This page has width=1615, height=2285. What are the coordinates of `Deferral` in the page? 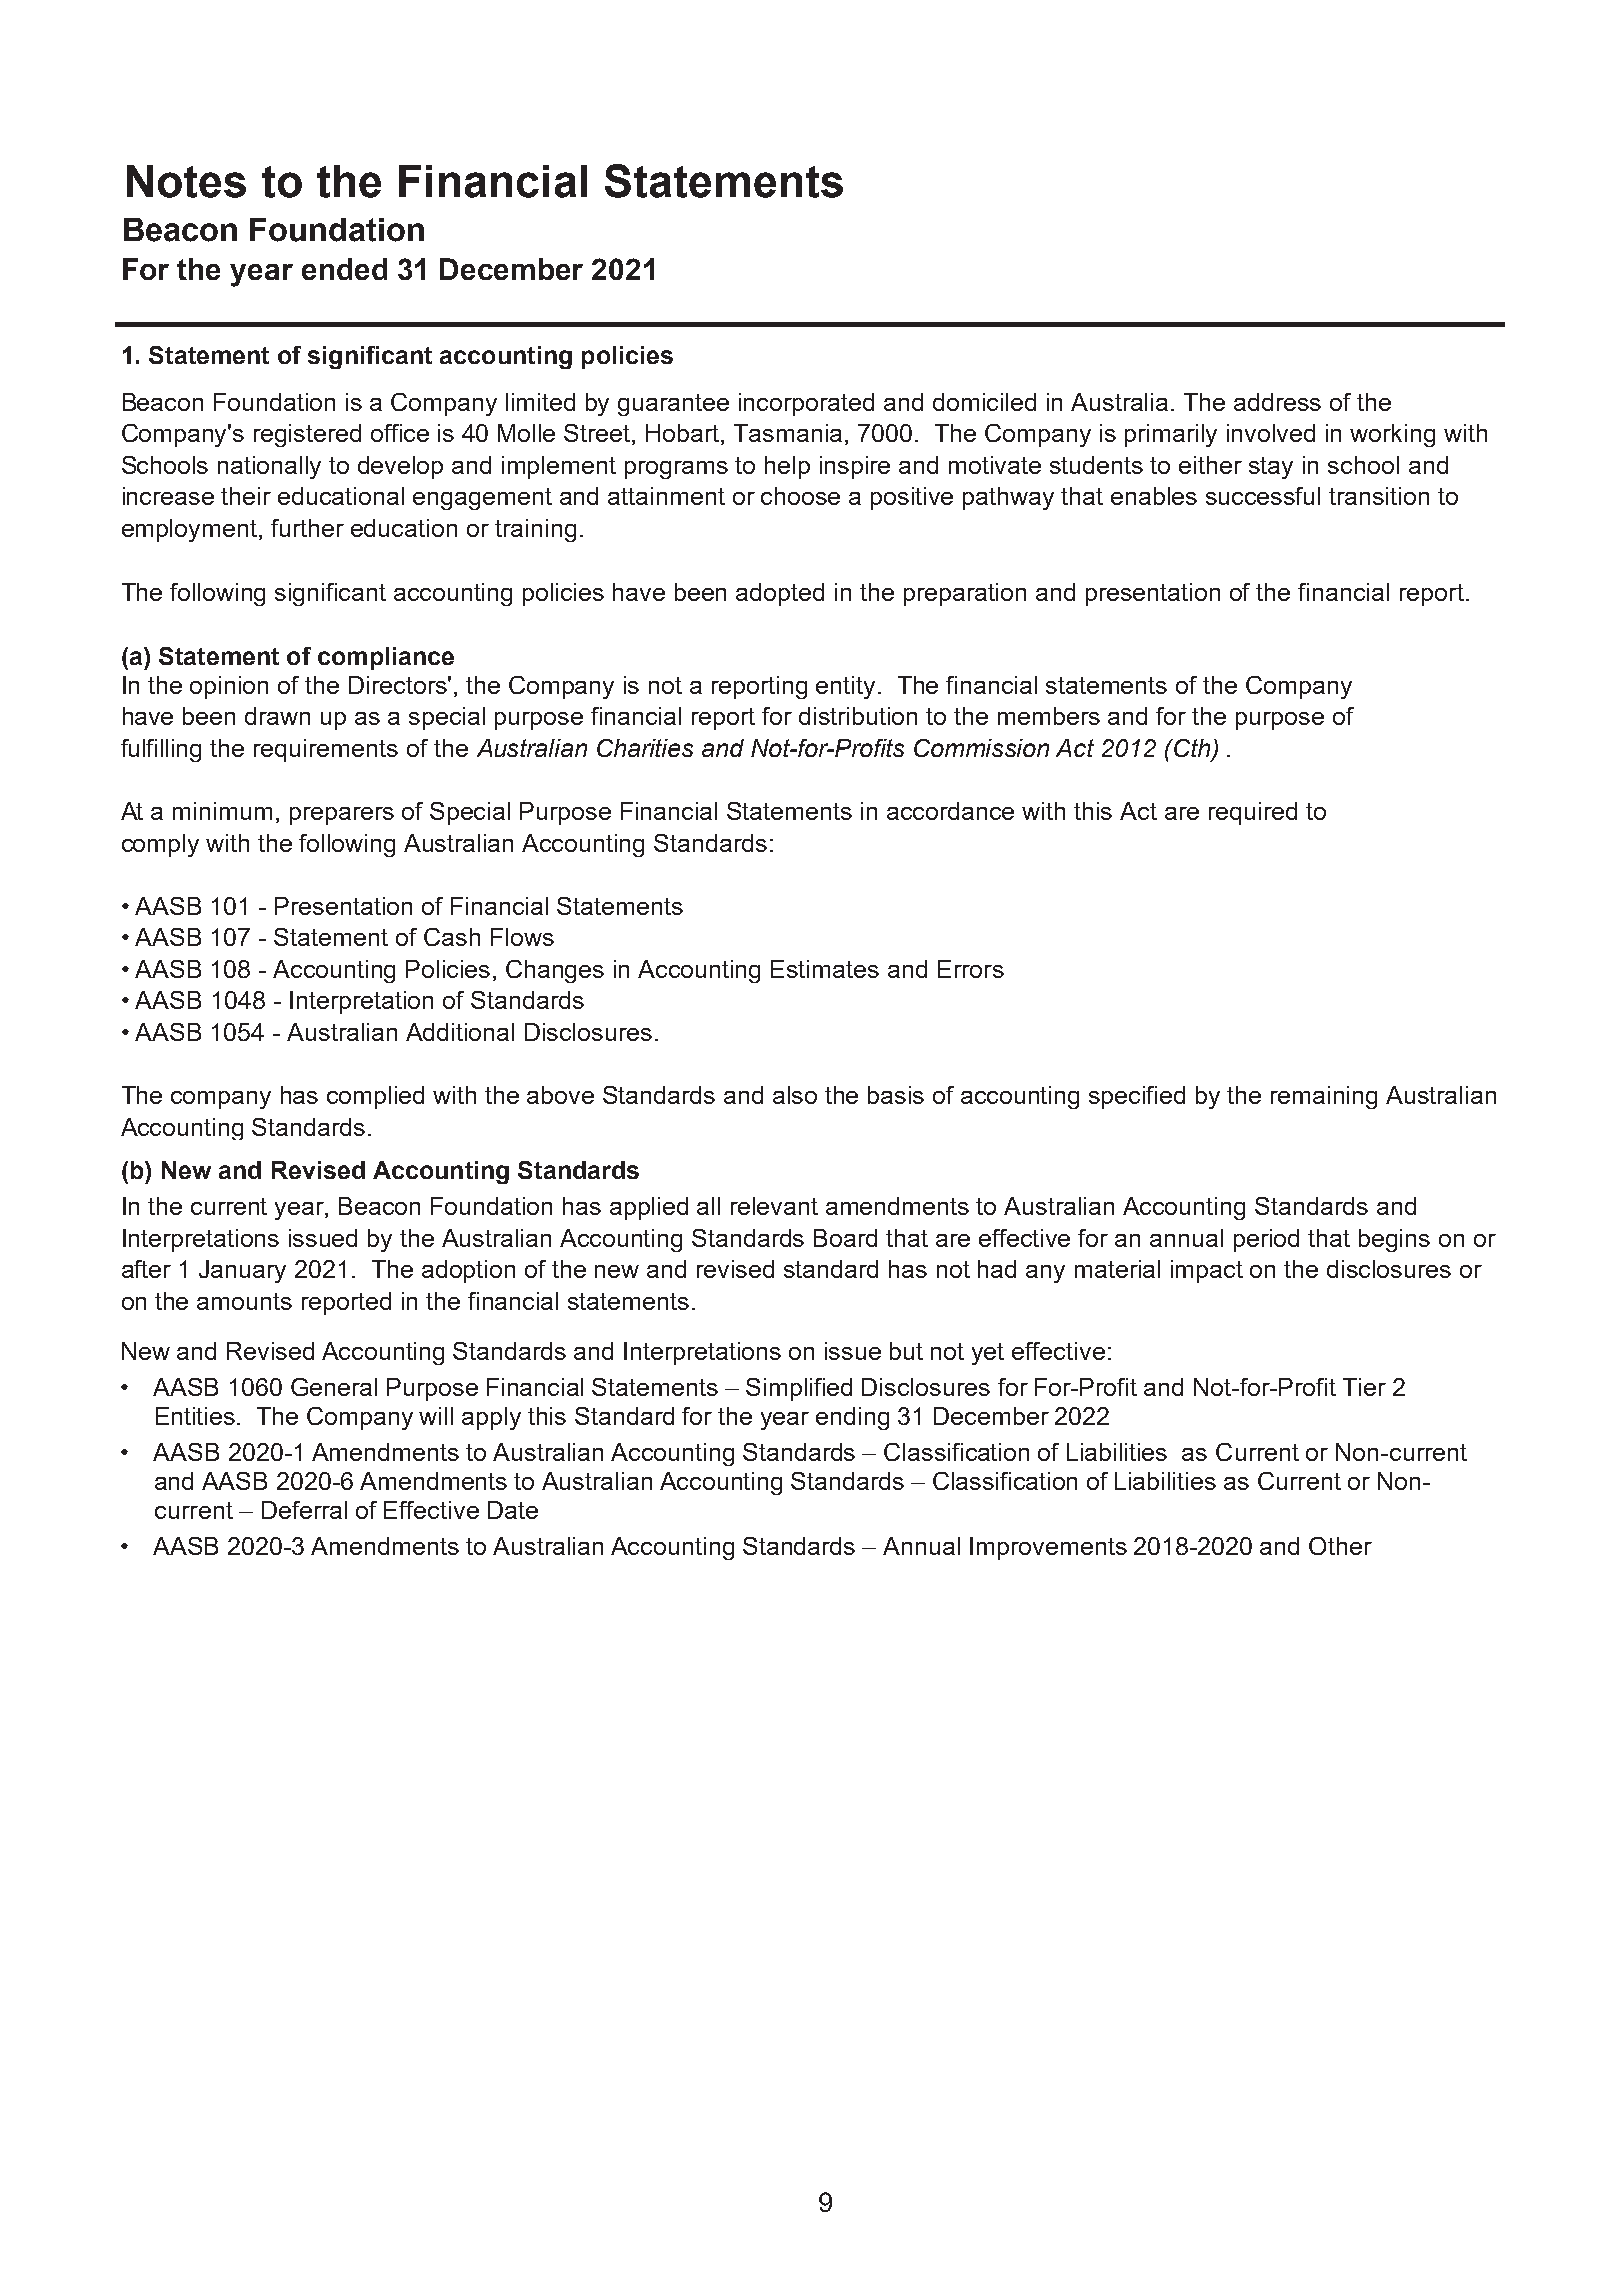 It's located at (304, 1510).
